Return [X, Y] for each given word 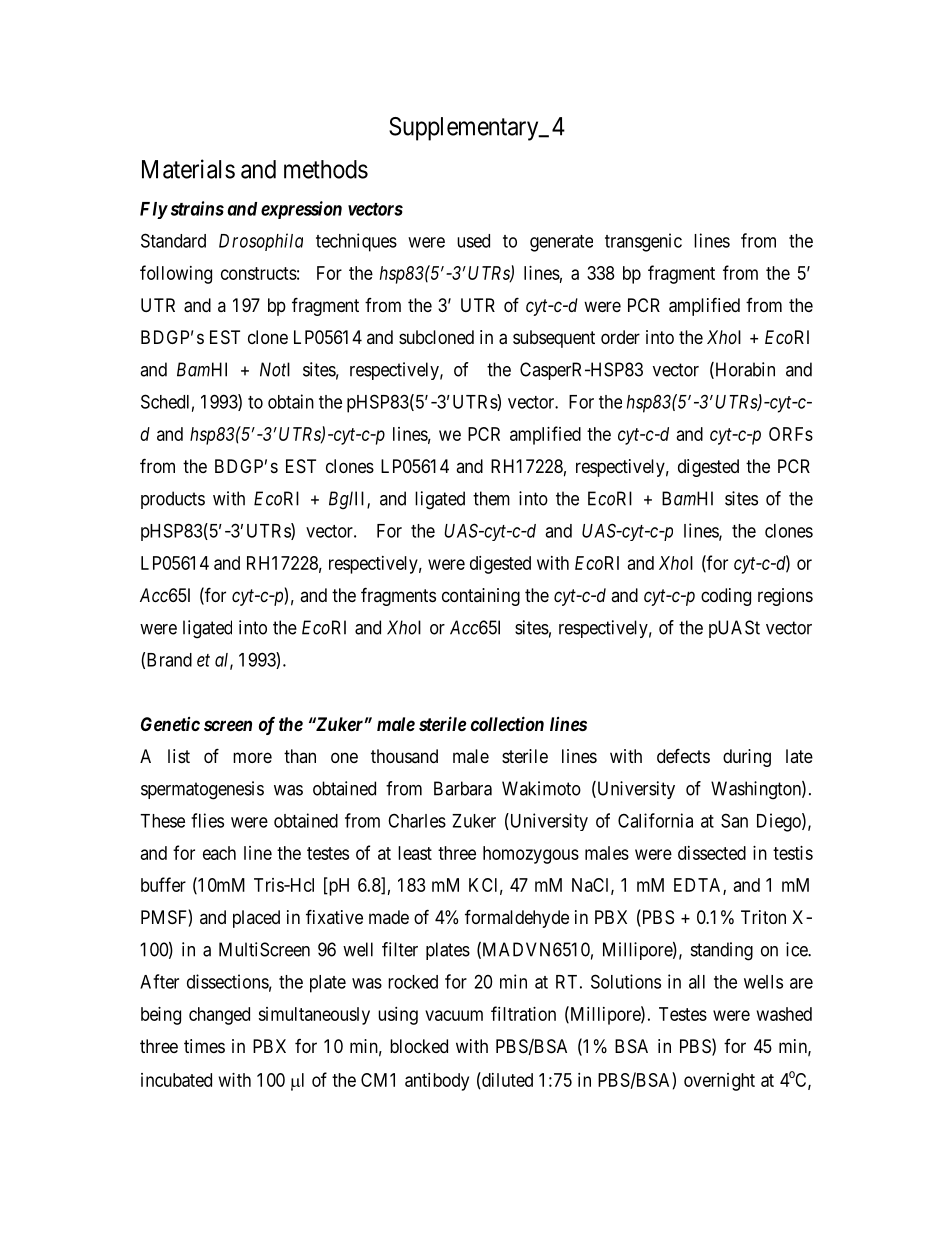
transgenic [643, 242]
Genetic [170, 724]
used [473, 241]
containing [481, 597]
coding [726, 597]
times [204, 1046]
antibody [437, 1082]
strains [197, 208]
